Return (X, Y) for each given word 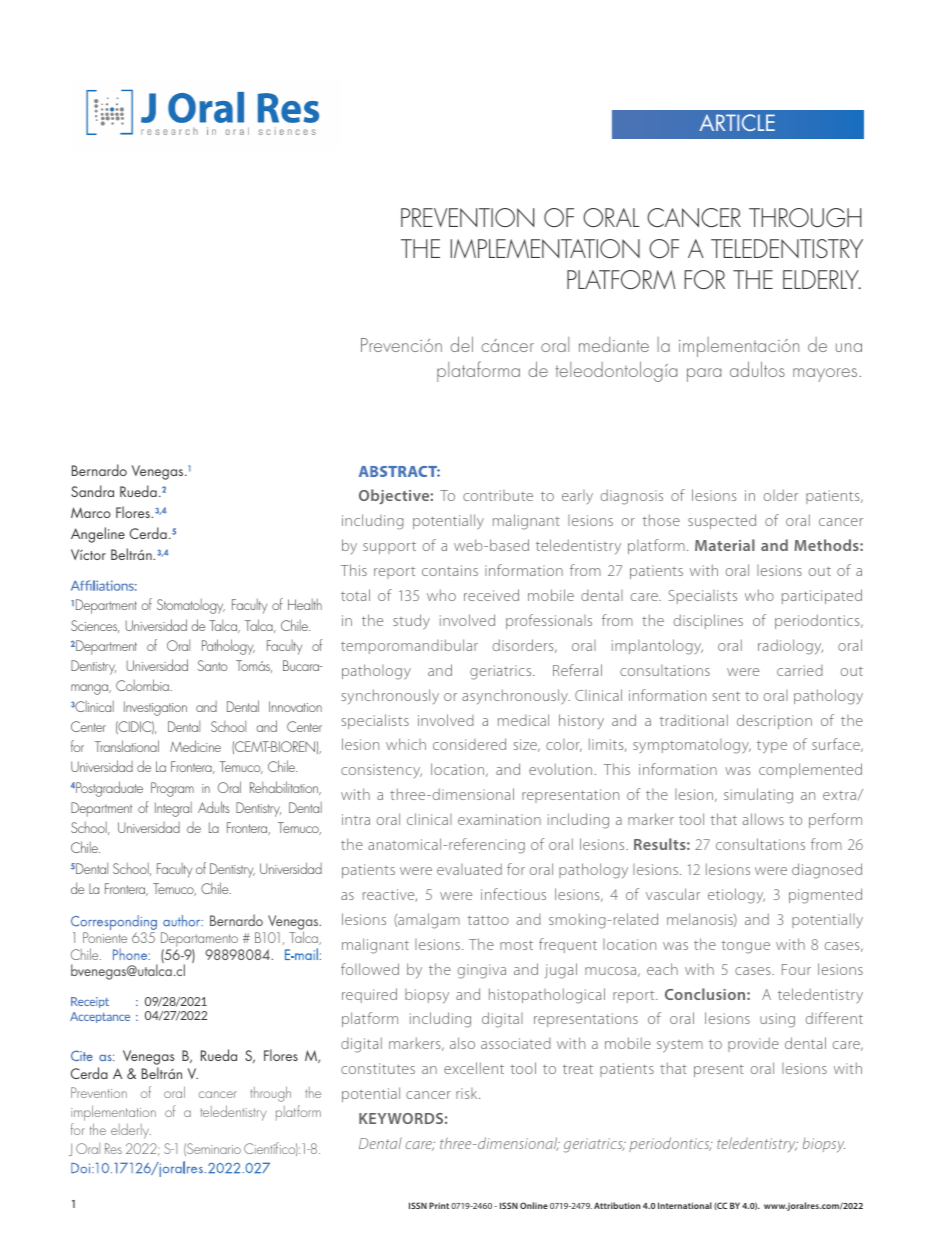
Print (439, 1205)
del (461, 344)
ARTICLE (737, 122)
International (685, 1205)
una (849, 347)
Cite (82, 1055)
